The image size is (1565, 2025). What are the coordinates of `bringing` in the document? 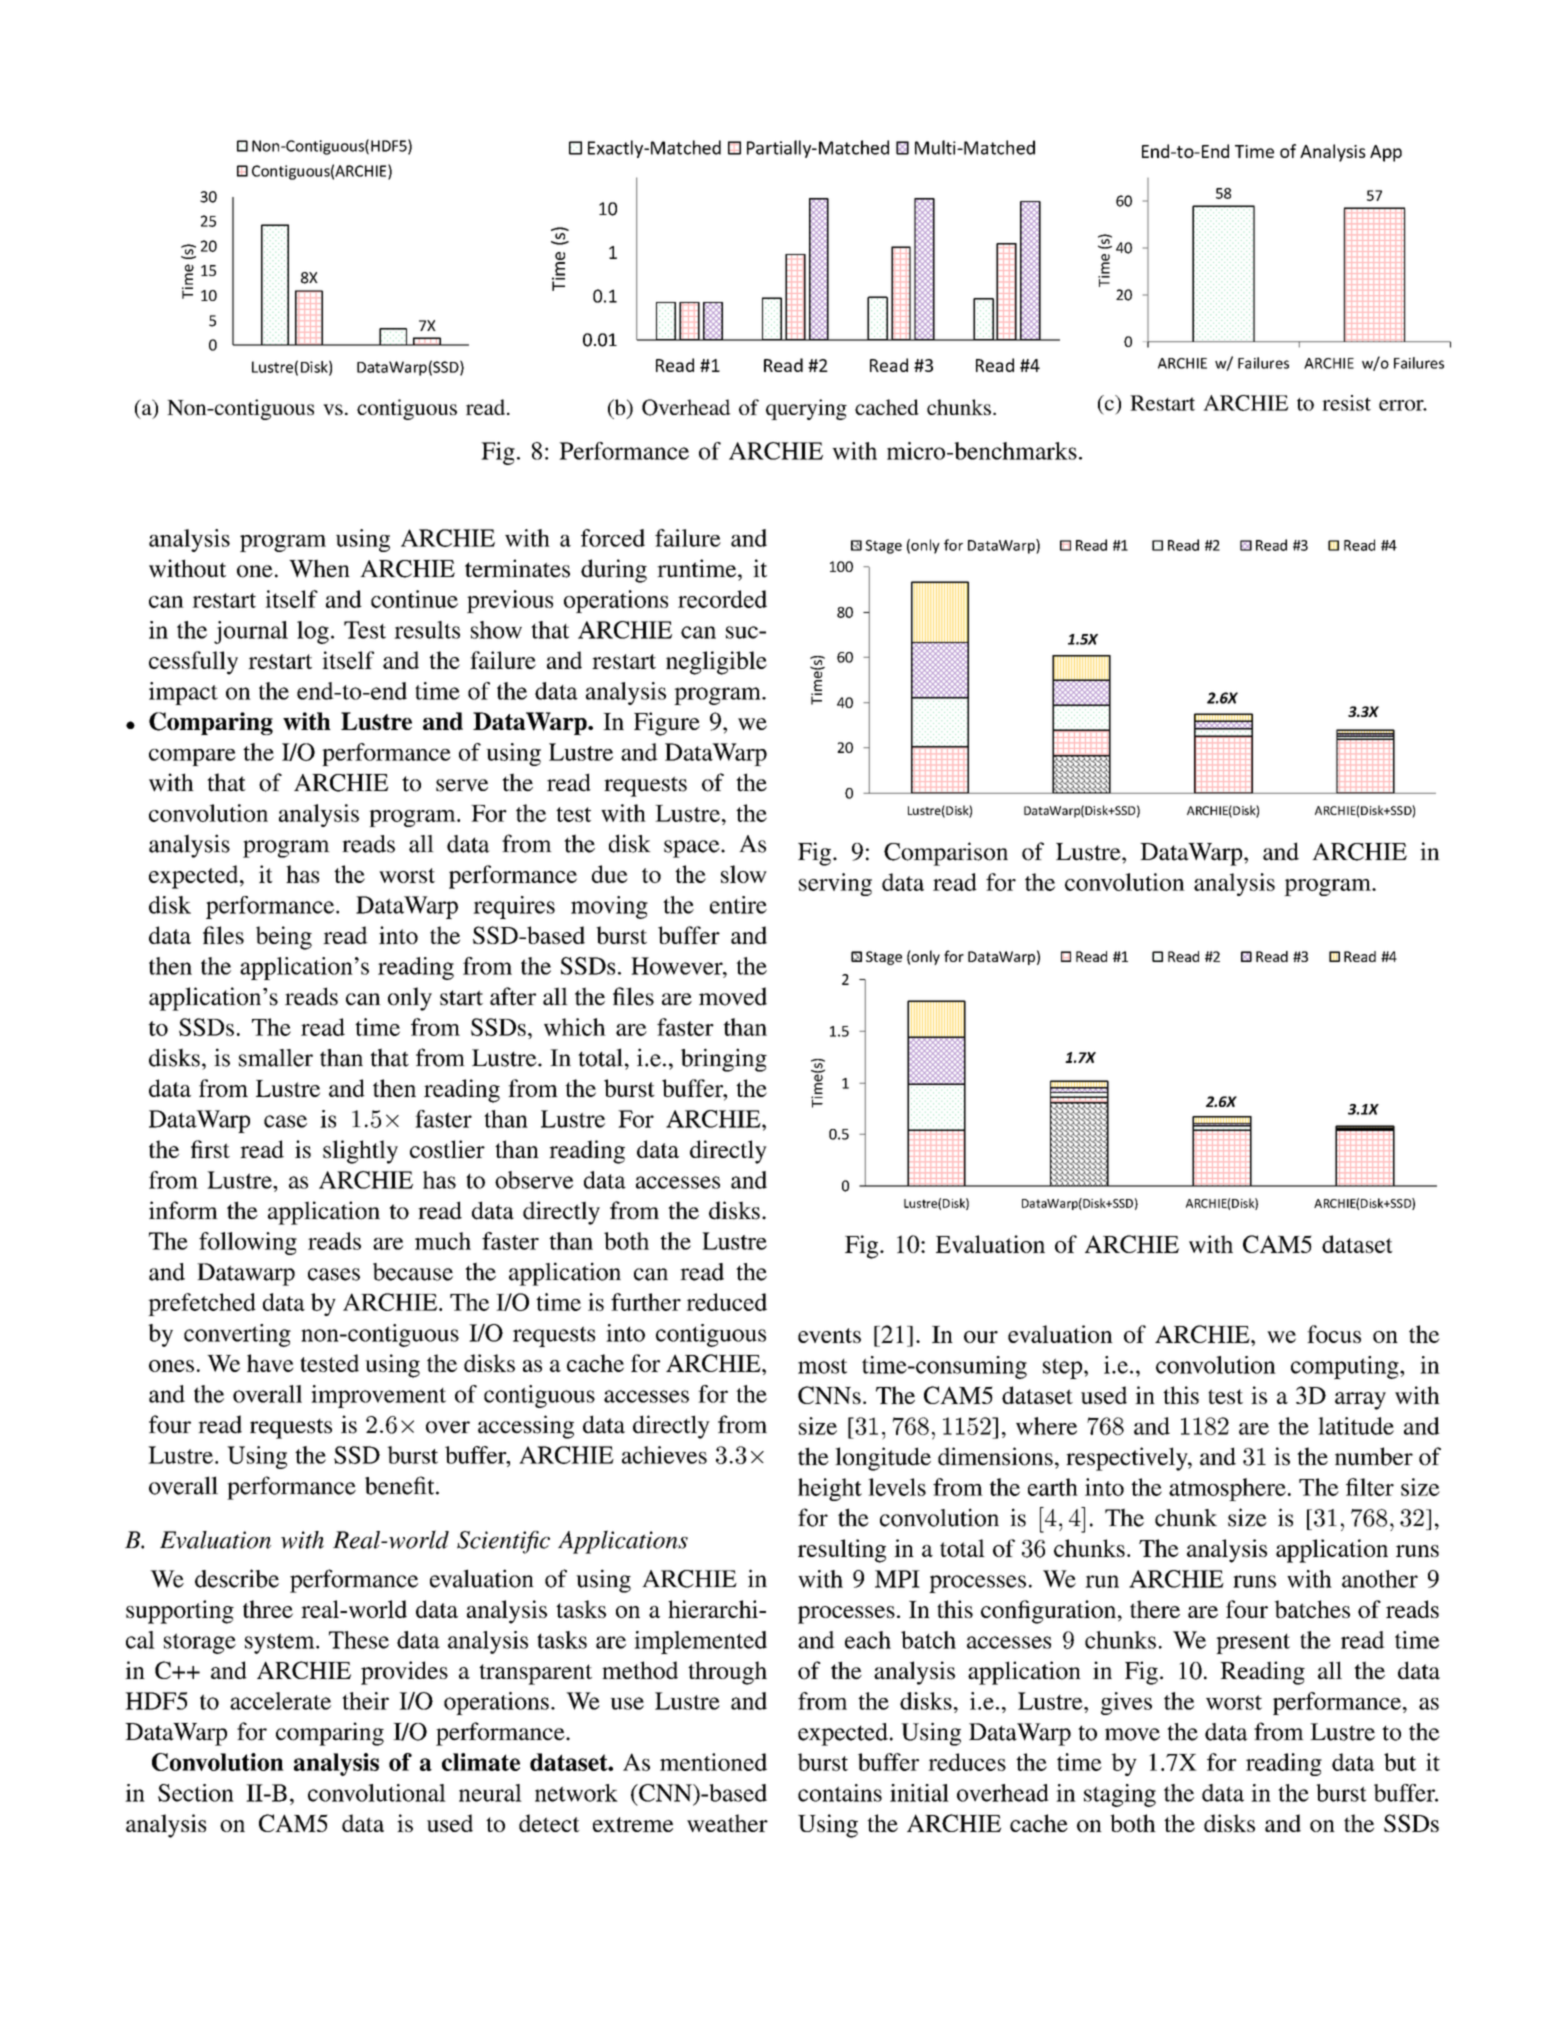 It's located at (724, 1060).
